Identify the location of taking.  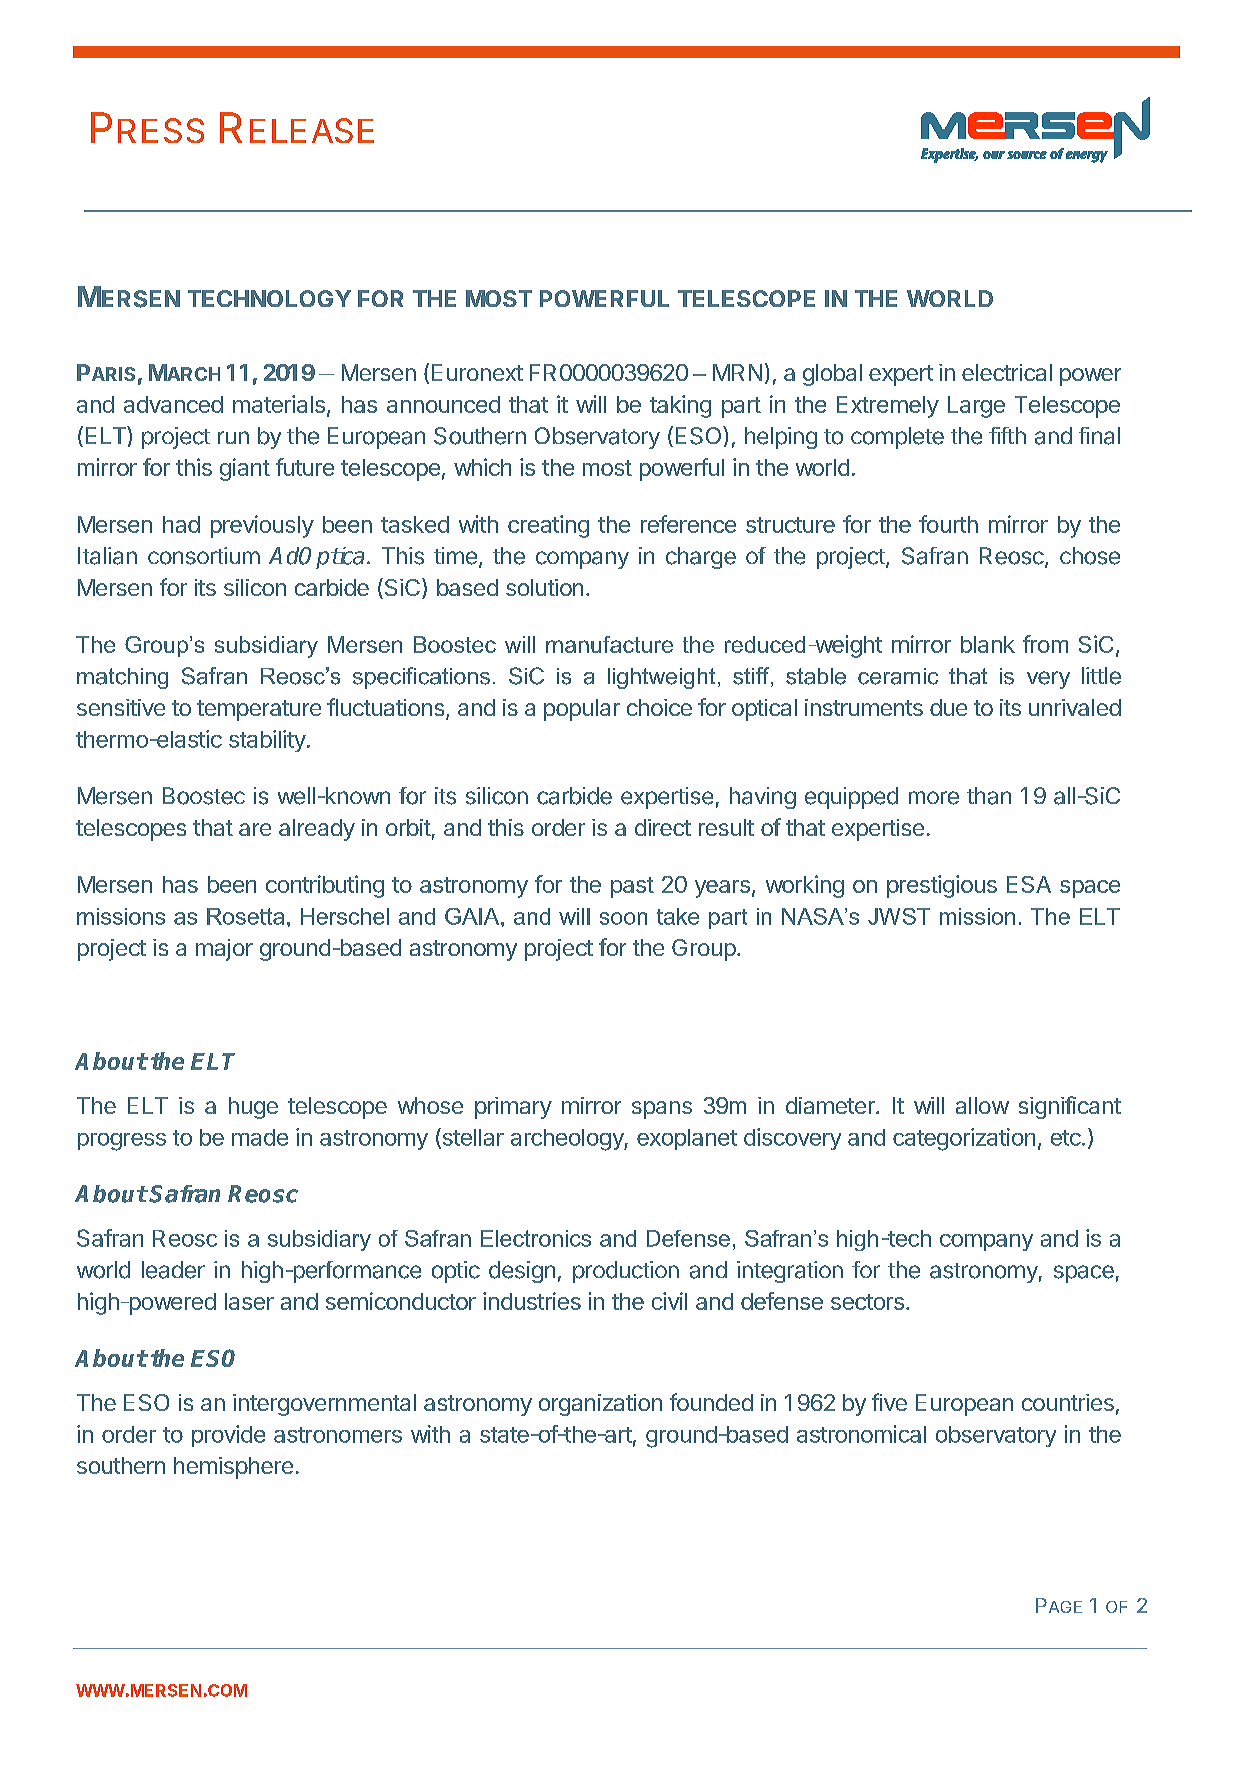
(680, 406).
